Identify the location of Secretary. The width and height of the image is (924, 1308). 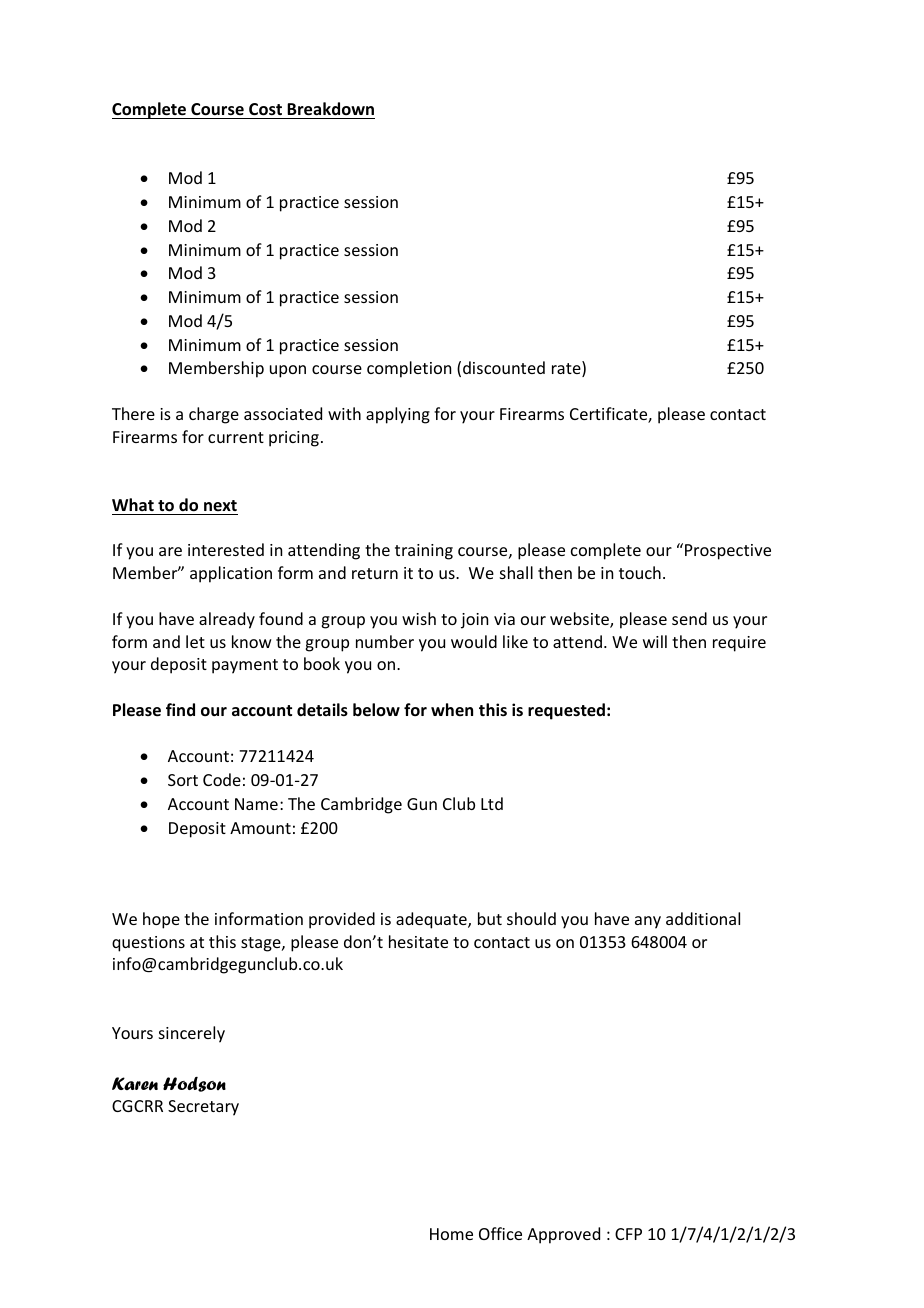
(203, 1108).
